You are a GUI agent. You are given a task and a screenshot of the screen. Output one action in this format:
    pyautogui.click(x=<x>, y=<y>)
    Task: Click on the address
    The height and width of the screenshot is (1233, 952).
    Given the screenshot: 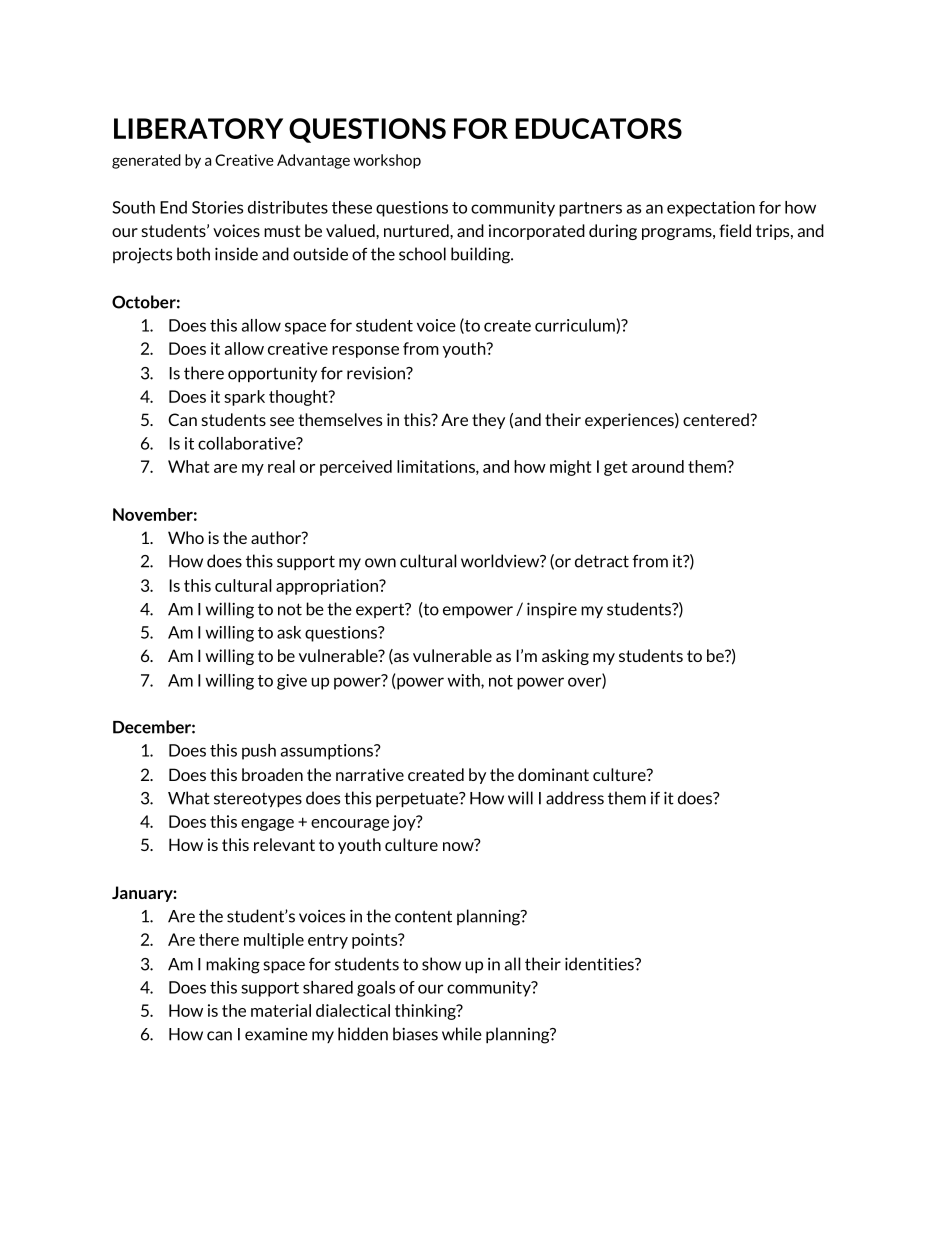 What is the action you would take?
    pyautogui.click(x=575, y=798)
